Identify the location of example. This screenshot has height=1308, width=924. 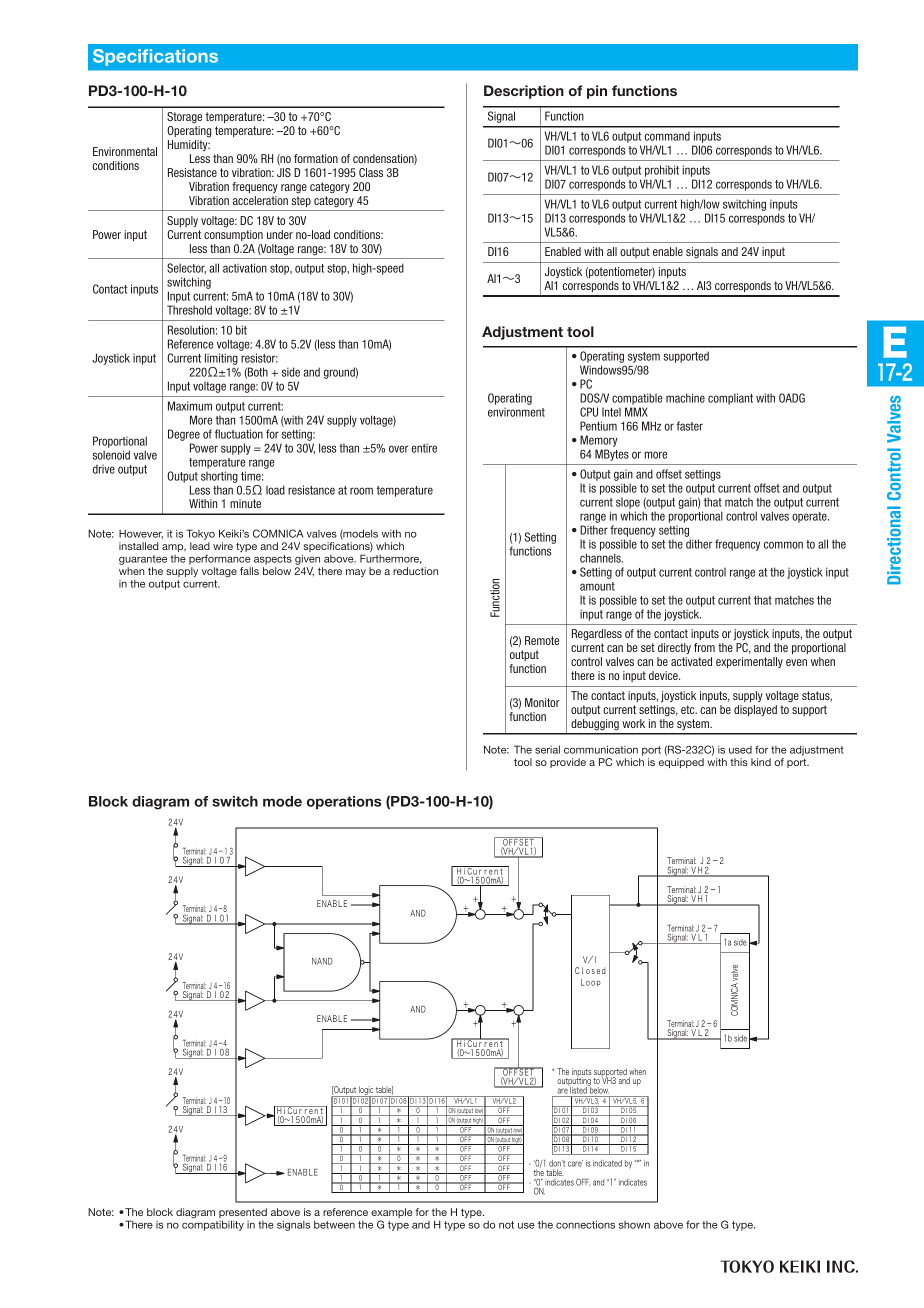
(391, 1214).
